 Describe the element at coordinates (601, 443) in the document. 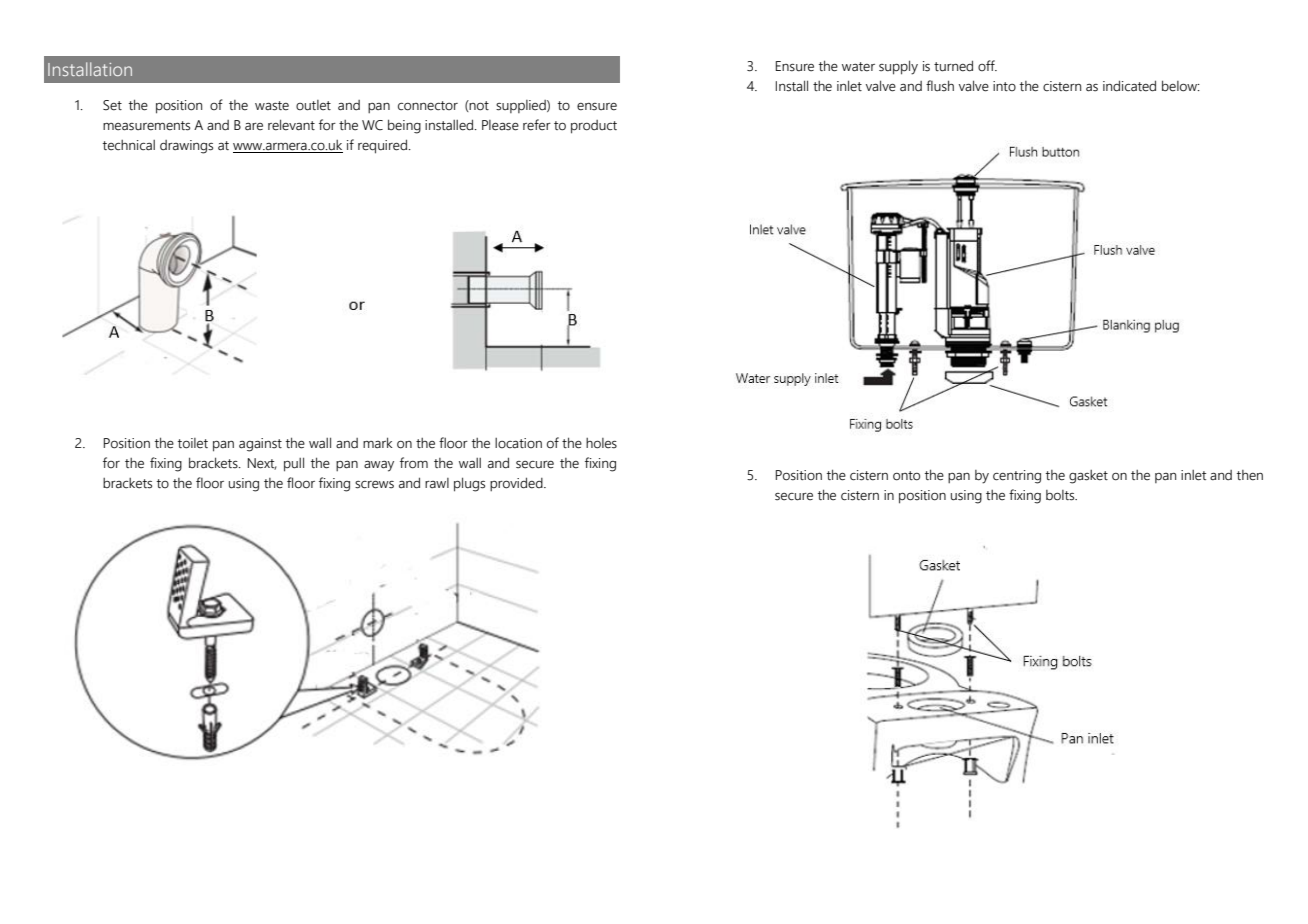

I see `holes` at that location.
